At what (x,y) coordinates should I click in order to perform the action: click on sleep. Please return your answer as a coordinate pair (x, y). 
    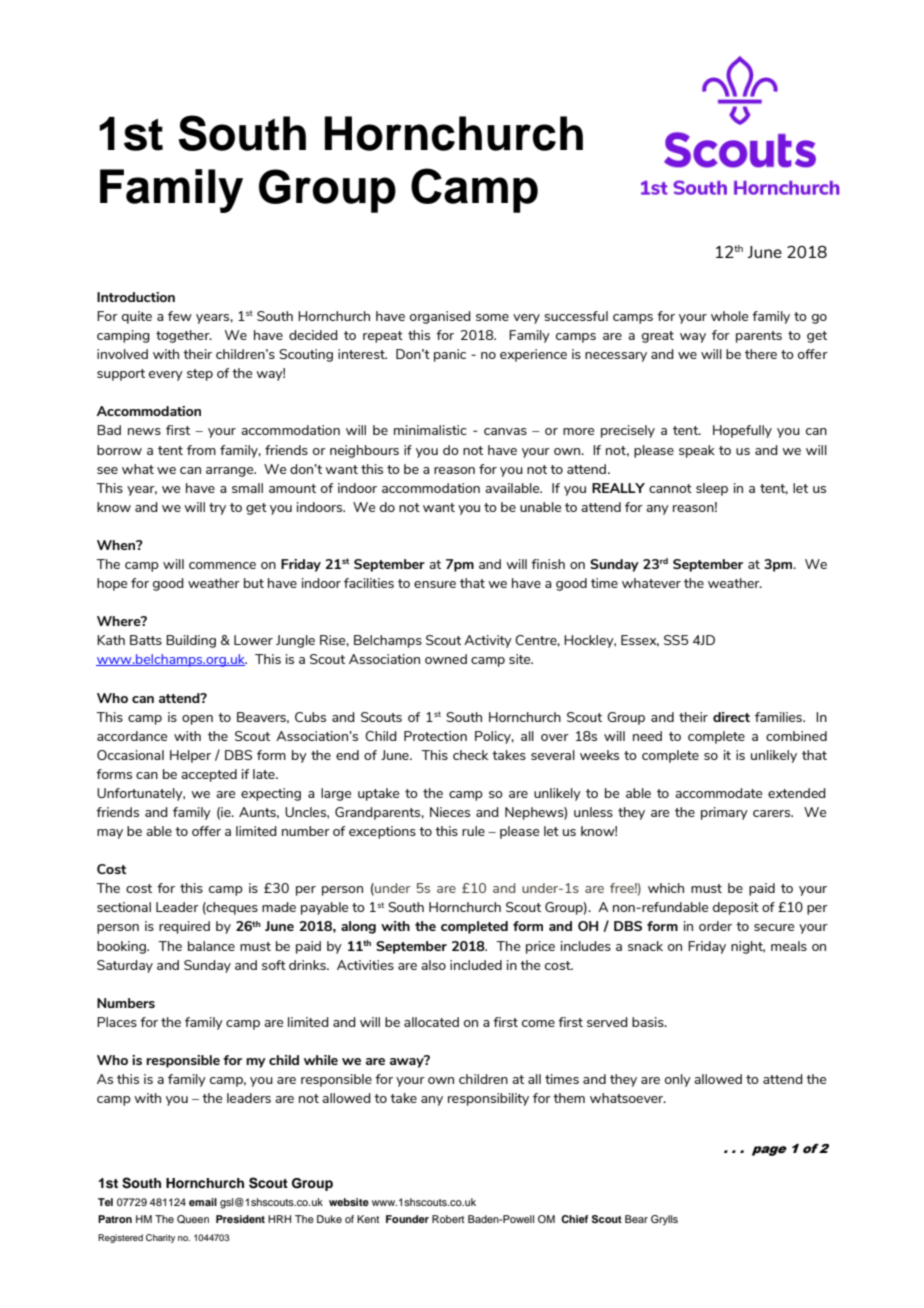
    Looking at the image, I should click on (712, 489).
